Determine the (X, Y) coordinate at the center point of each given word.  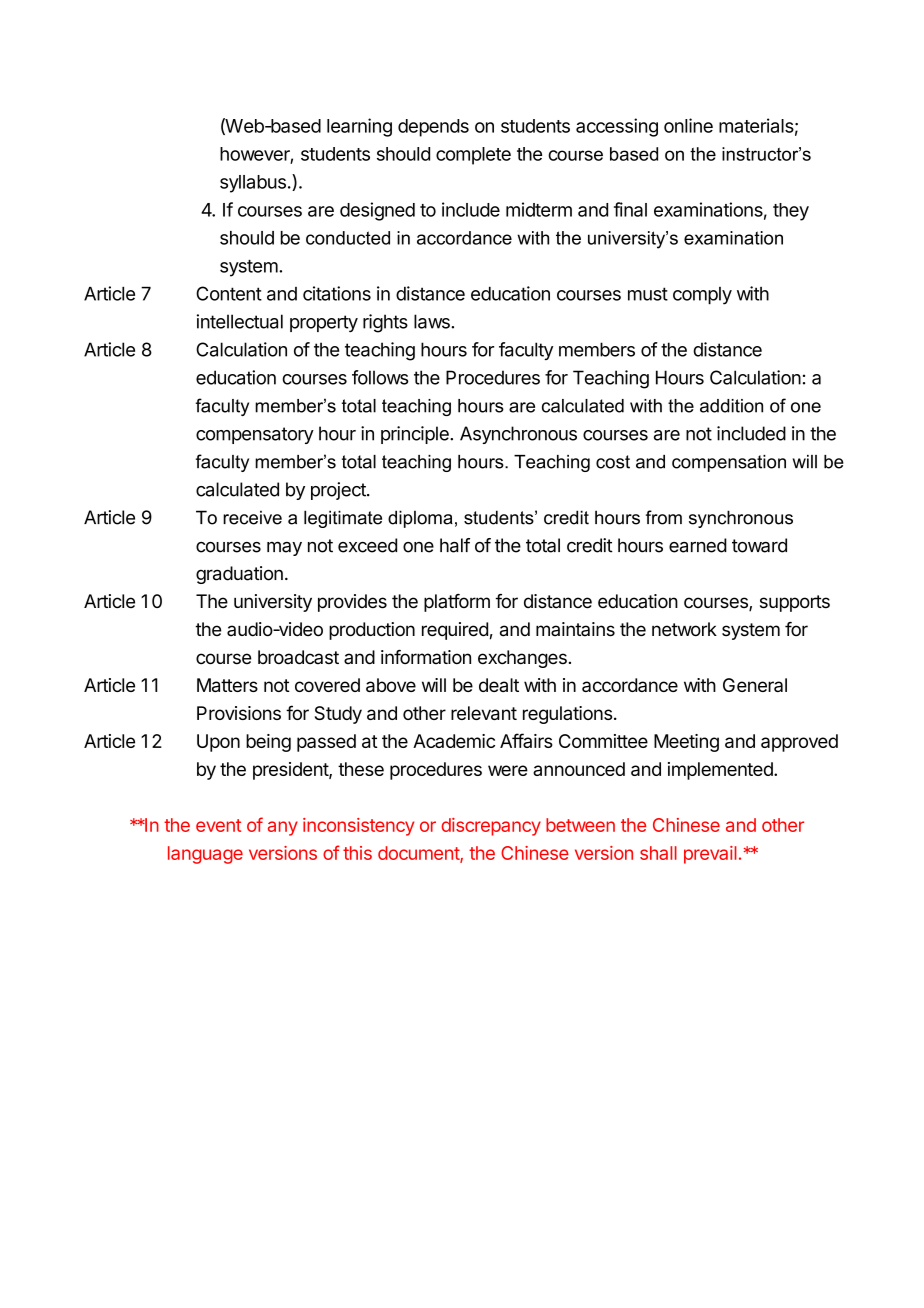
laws (433, 321)
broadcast (298, 657)
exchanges (522, 659)
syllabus (253, 184)
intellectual (240, 321)
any (283, 828)
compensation (729, 463)
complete (473, 156)
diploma (420, 519)
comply (702, 296)
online (688, 125)
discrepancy (491, 827)
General (755, 685)
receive (252, 517)
